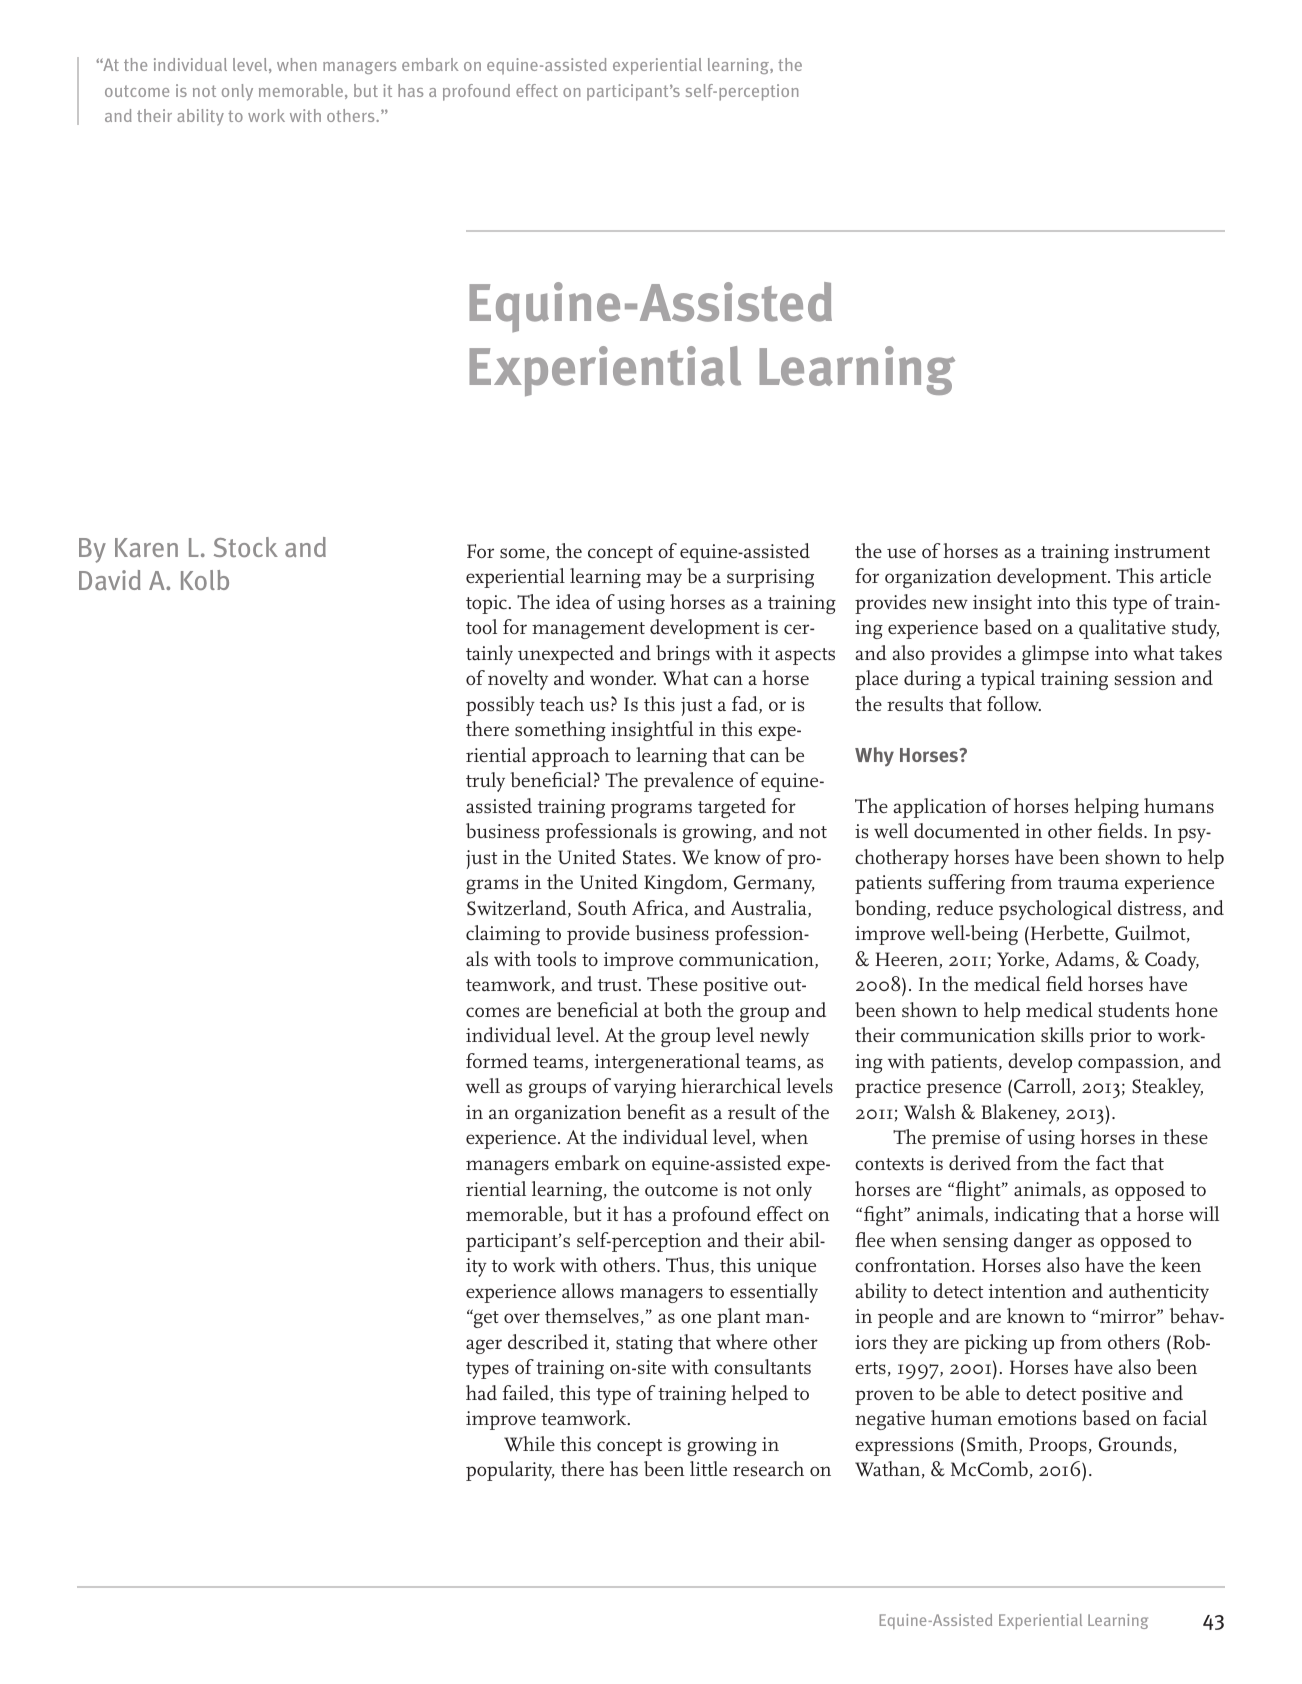  I want to click on little, so click(708, 1469).
